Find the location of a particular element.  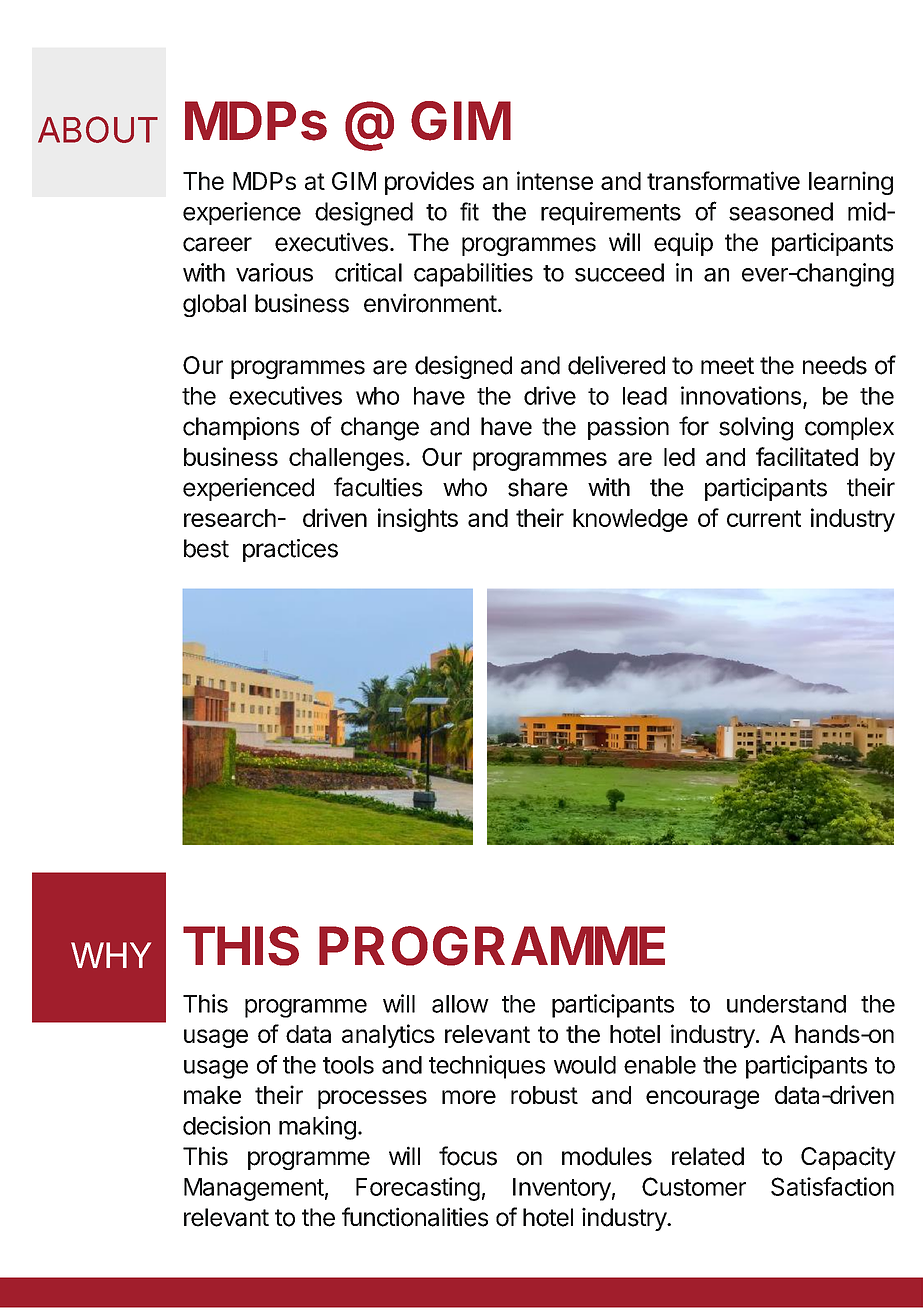

transformative is located at coordinates (723, 180).
